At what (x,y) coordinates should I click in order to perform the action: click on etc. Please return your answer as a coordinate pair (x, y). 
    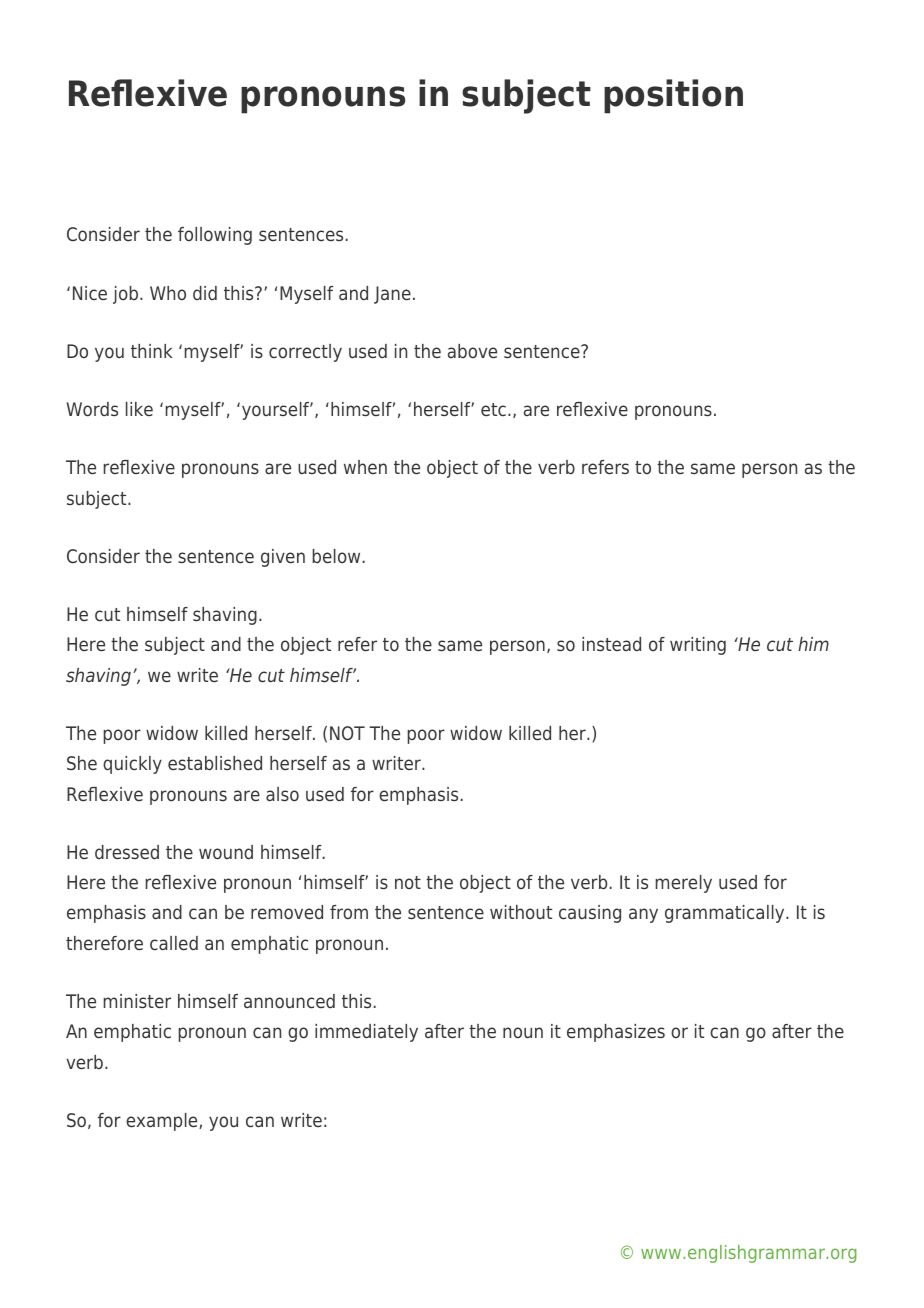
    Looking at the image, I should click on (493, 409).
